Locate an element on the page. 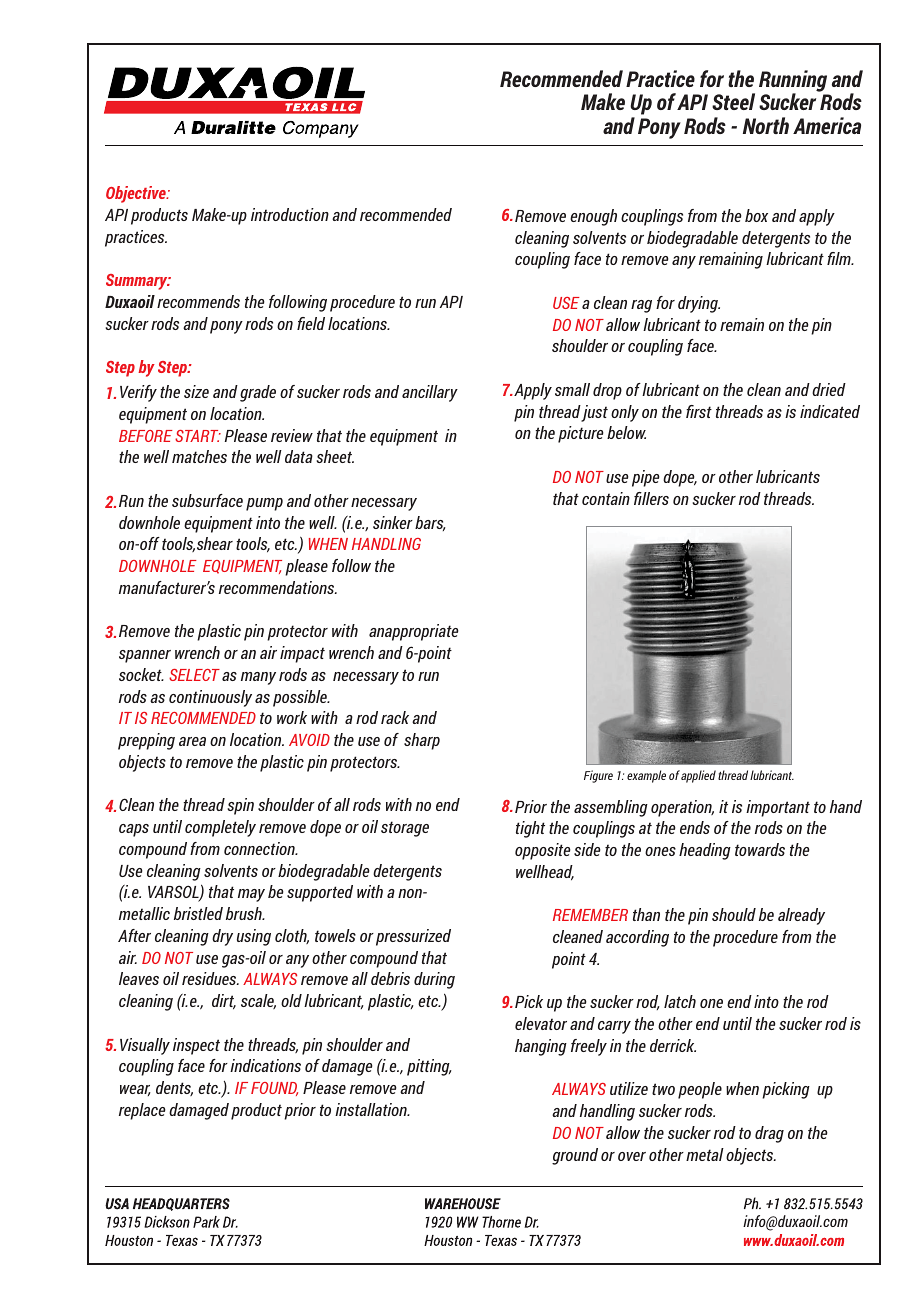 This image has width=924, height=1308. pipe is located at coordinates (646, 478).
